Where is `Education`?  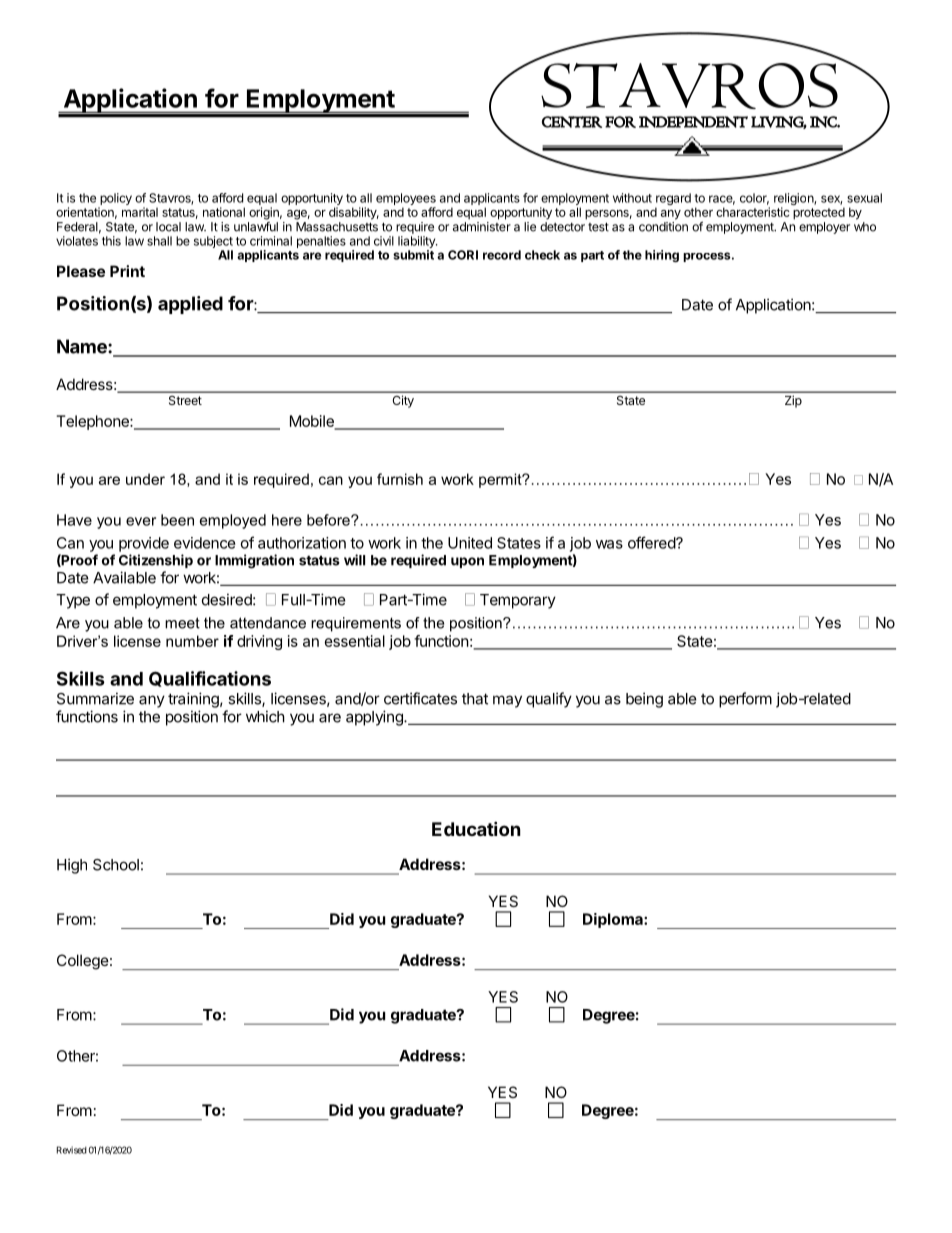
Education is located at coordinates (476, 828).
